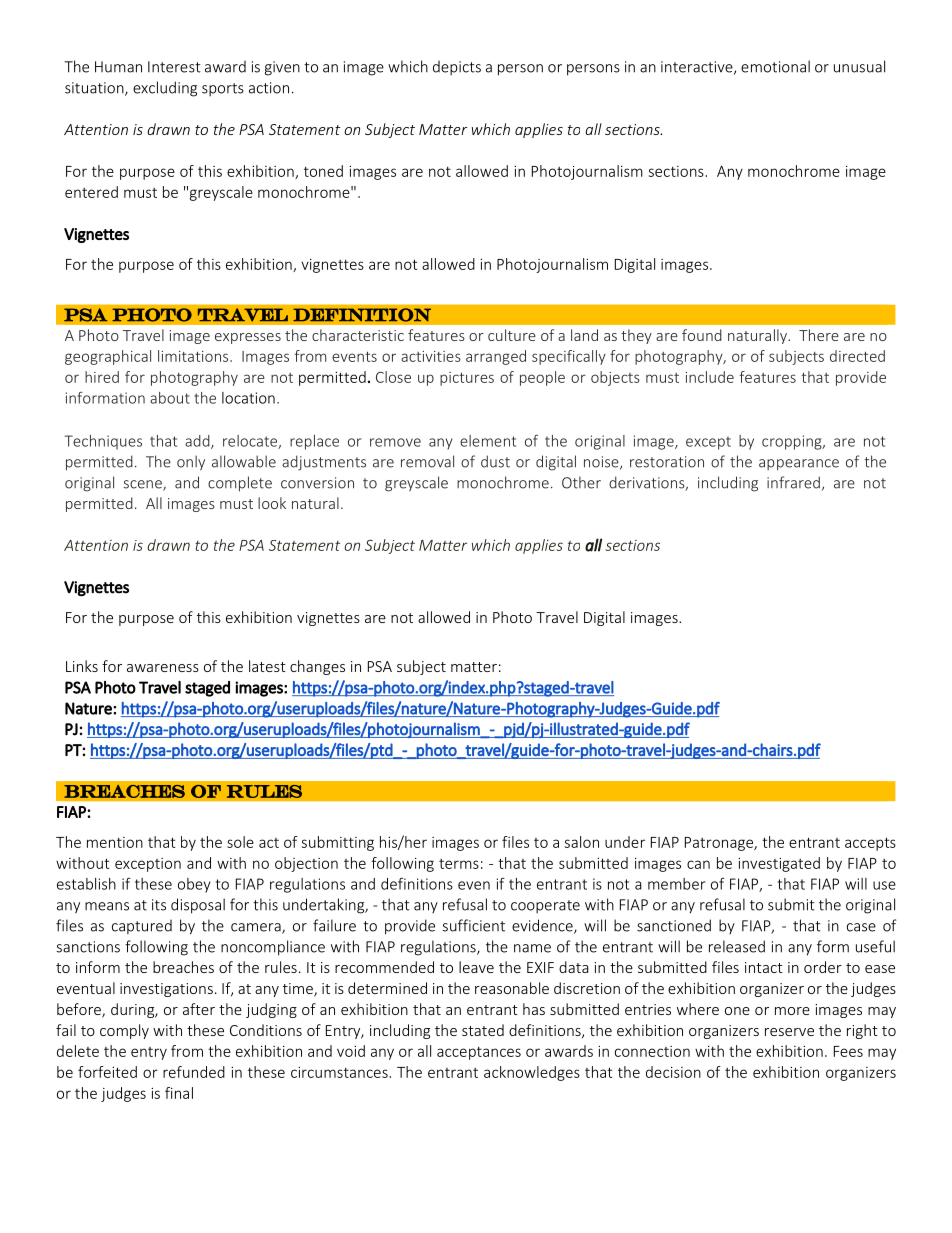  Describe the element at coordinates (163, 668) in the screenshot. I see `awareness` at that location.
